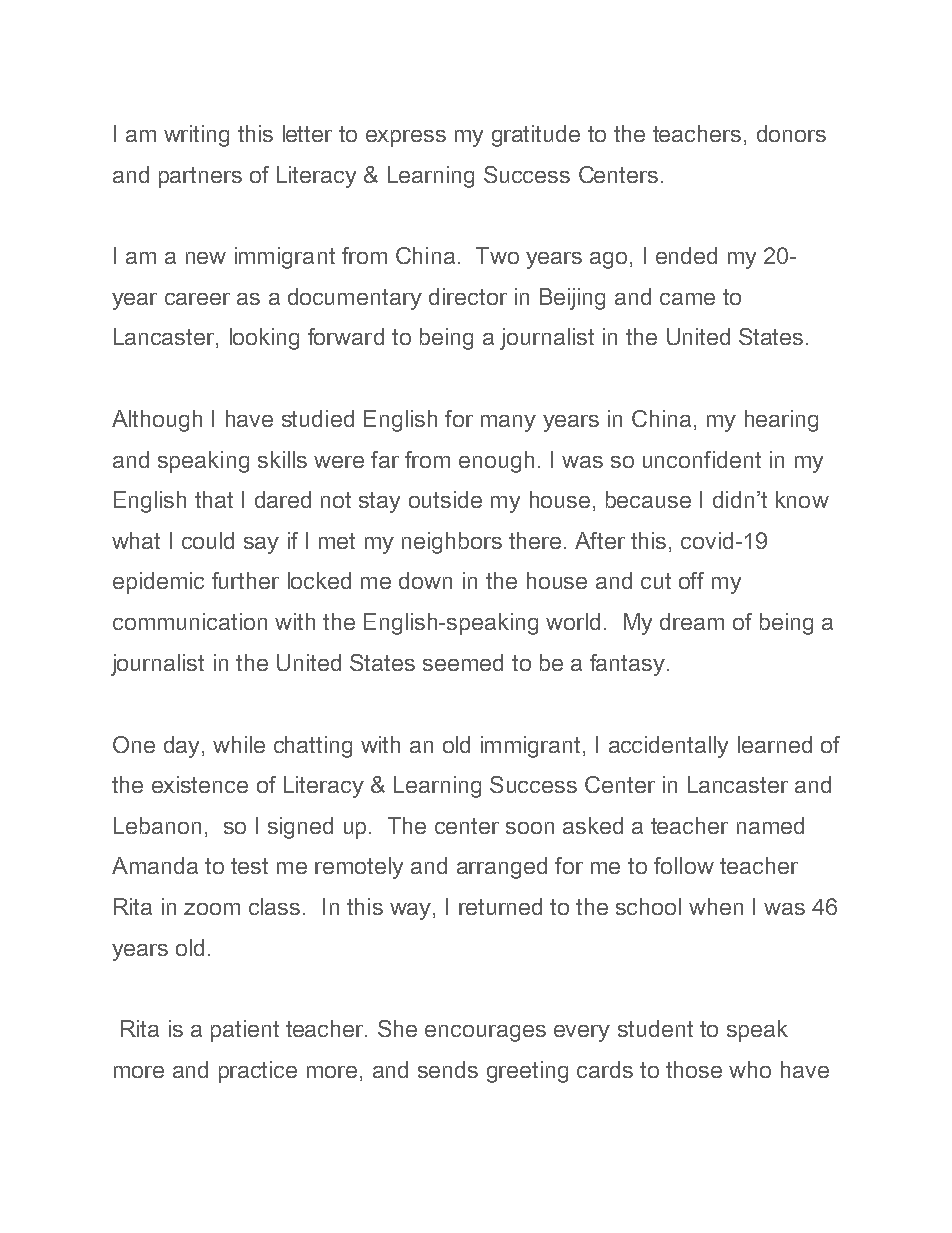 This page has height=1233, width=952. I want to click on communication, so click(190, 621).
